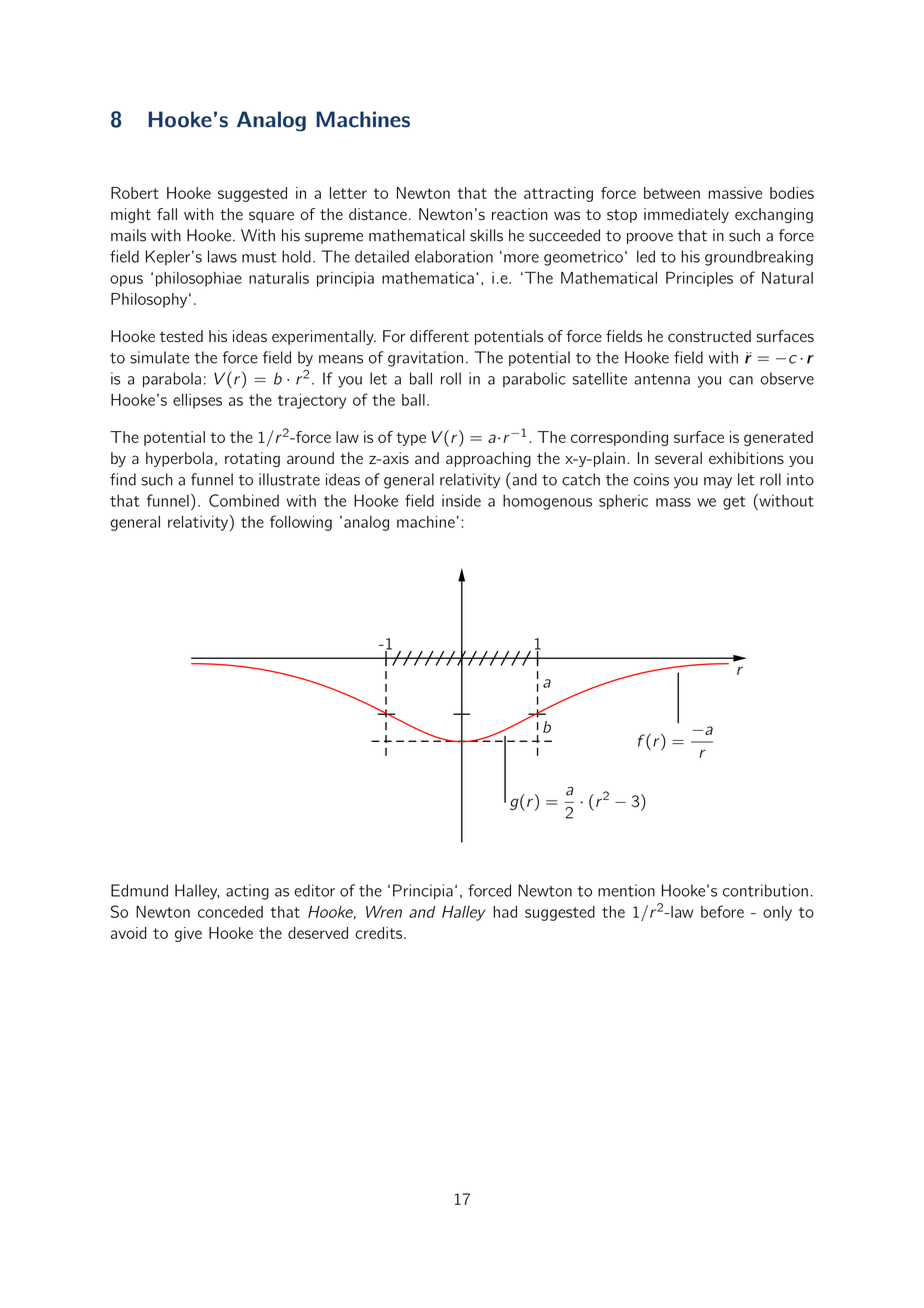 The height and width of the page is (1308, 924). I want to click on fall, so click(167, 214).
